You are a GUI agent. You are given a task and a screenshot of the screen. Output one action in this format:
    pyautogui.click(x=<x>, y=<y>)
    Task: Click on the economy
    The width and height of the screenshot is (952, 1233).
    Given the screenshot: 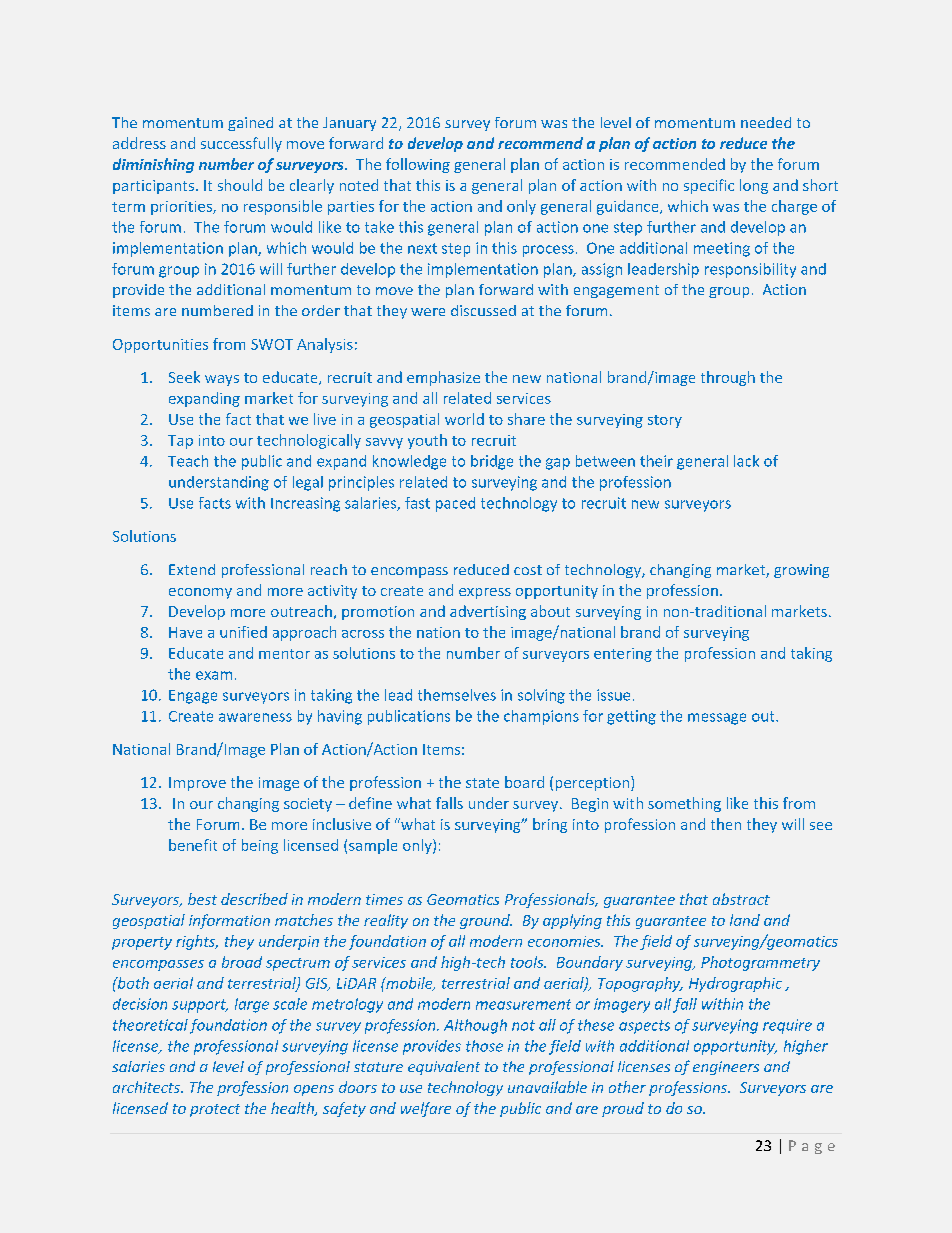 What is the action you would take?
    pyautogui.click(x=200, y=593)
